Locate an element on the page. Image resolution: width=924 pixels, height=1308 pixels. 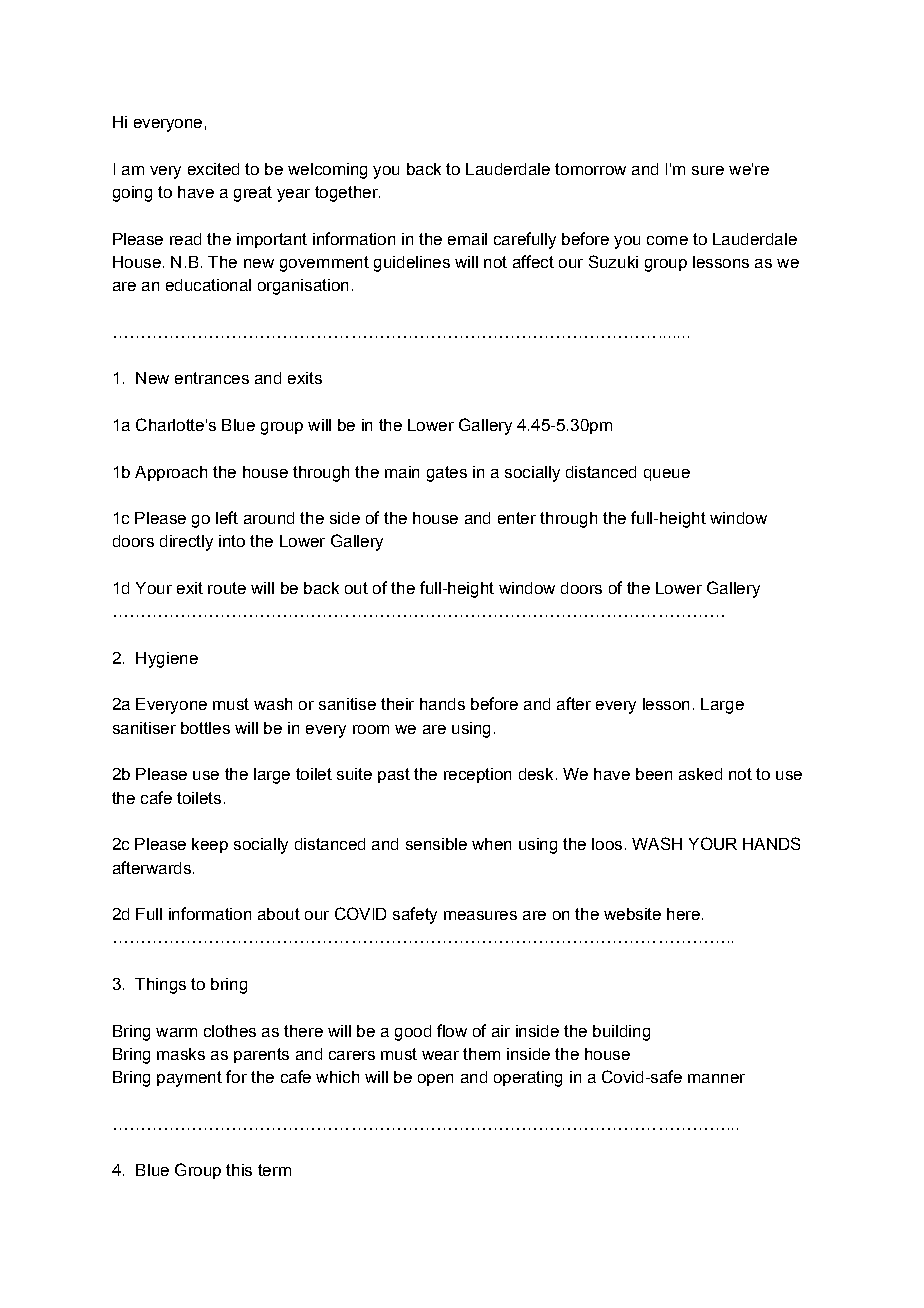
email is located at coordinates (467, 239).
